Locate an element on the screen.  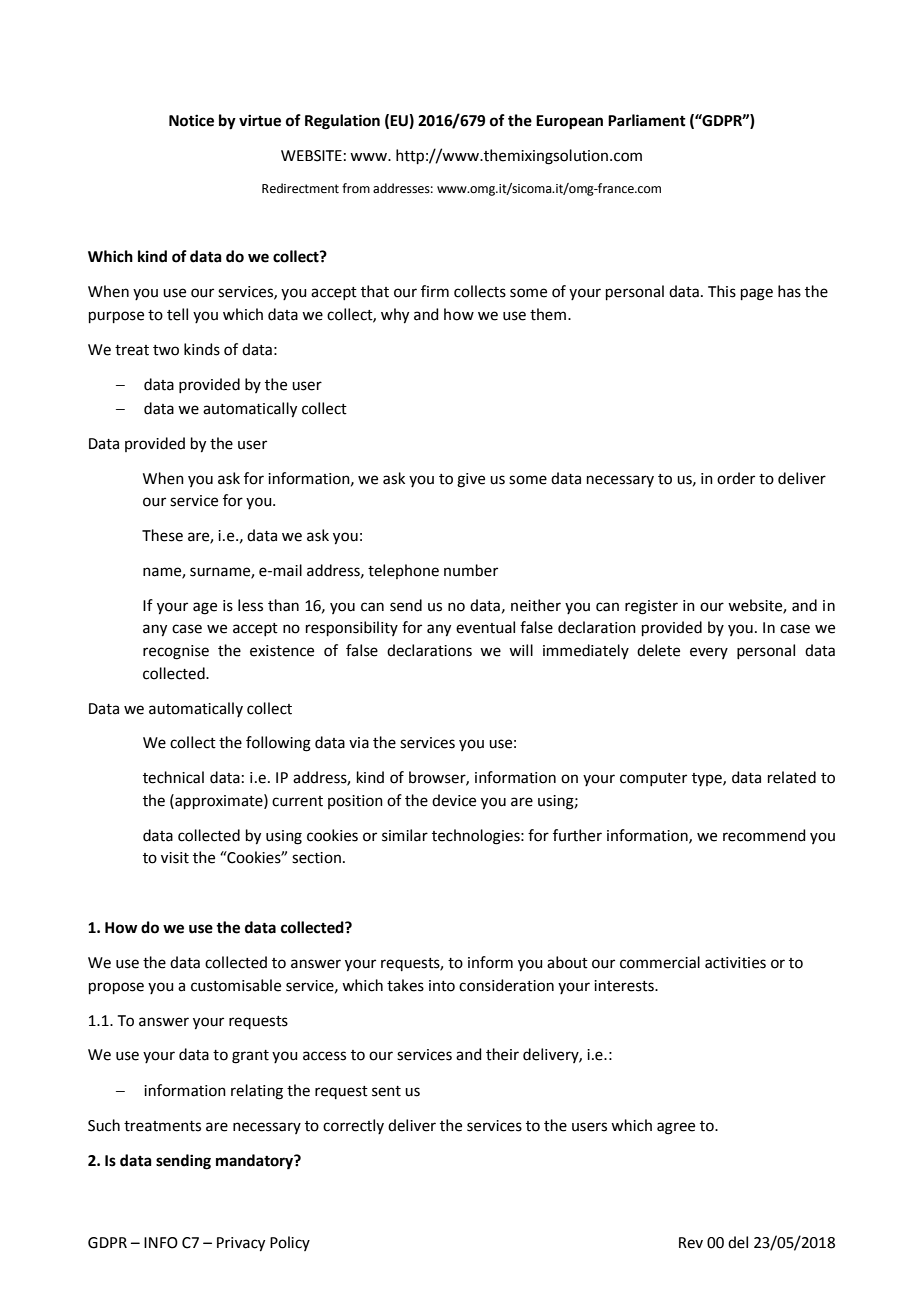
order is located at coordinates (736, 478).
